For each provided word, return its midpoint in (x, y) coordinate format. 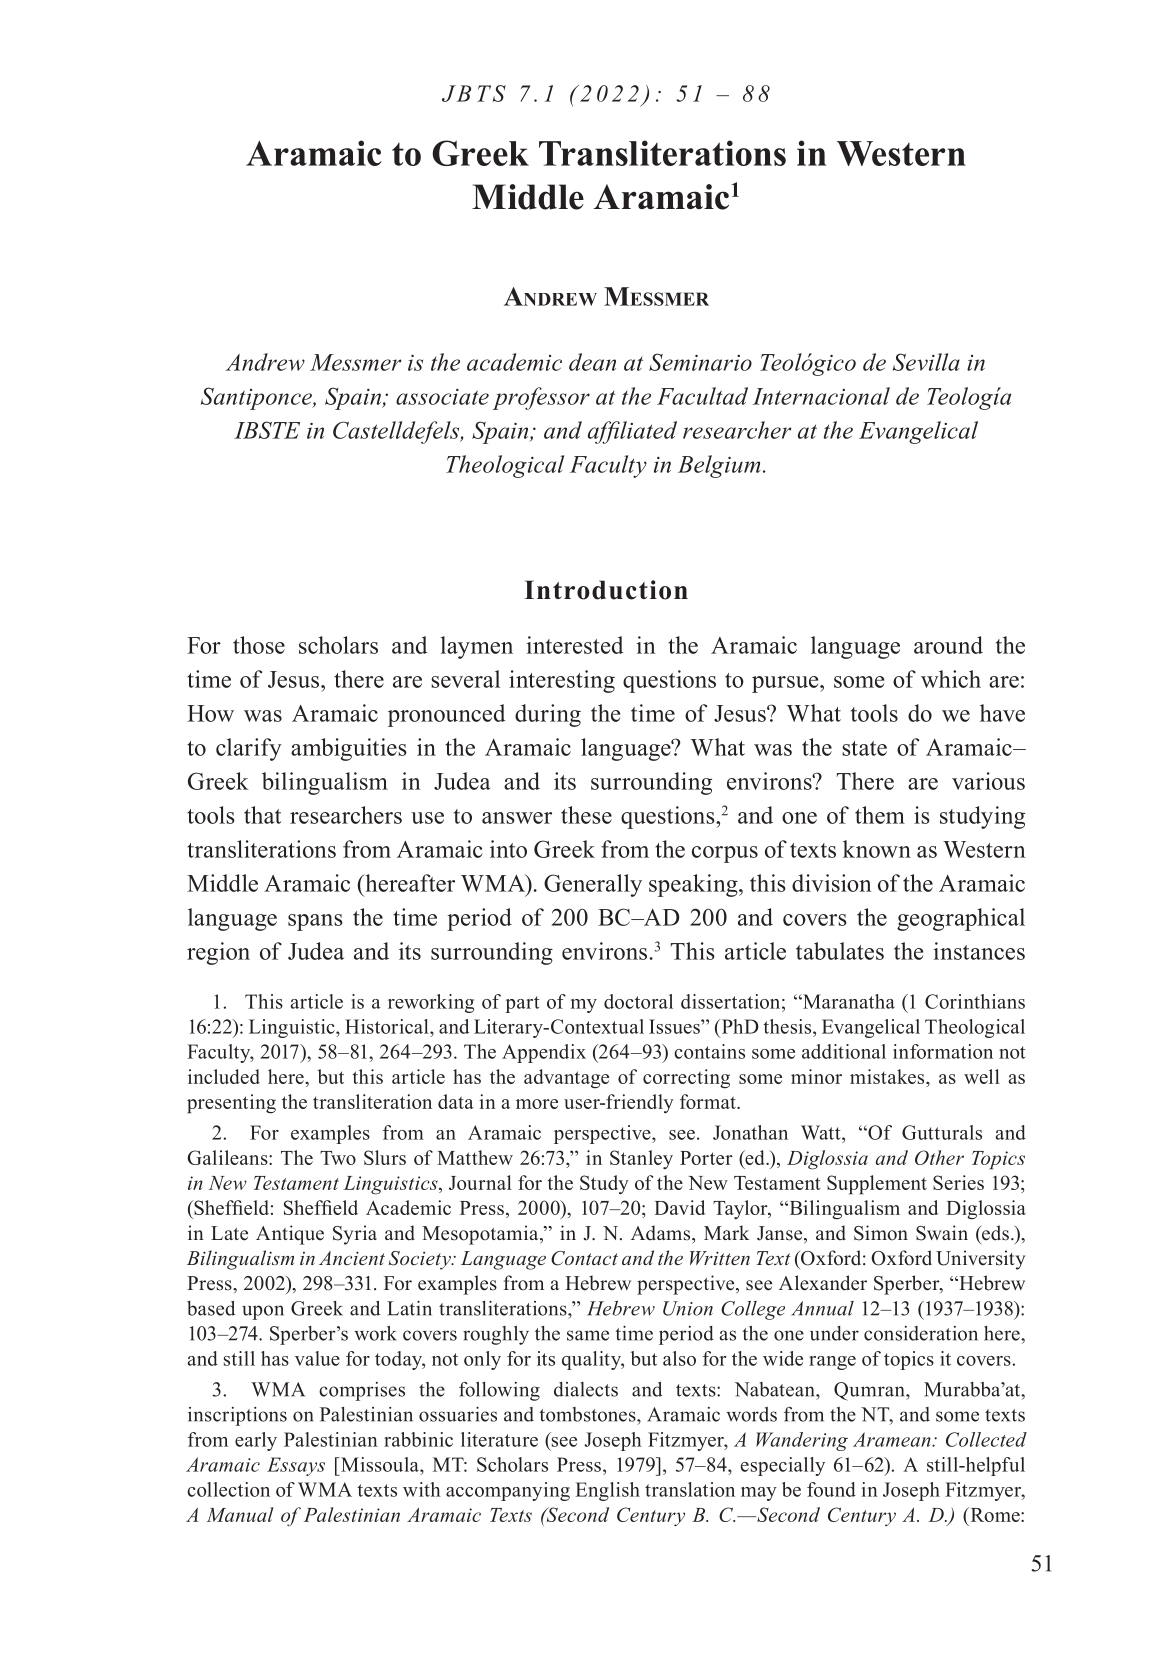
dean (592, 362)
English (608, 1491)
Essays (296, 1466)
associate (442, 397)
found (831, 1489)
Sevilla (926, 362)
